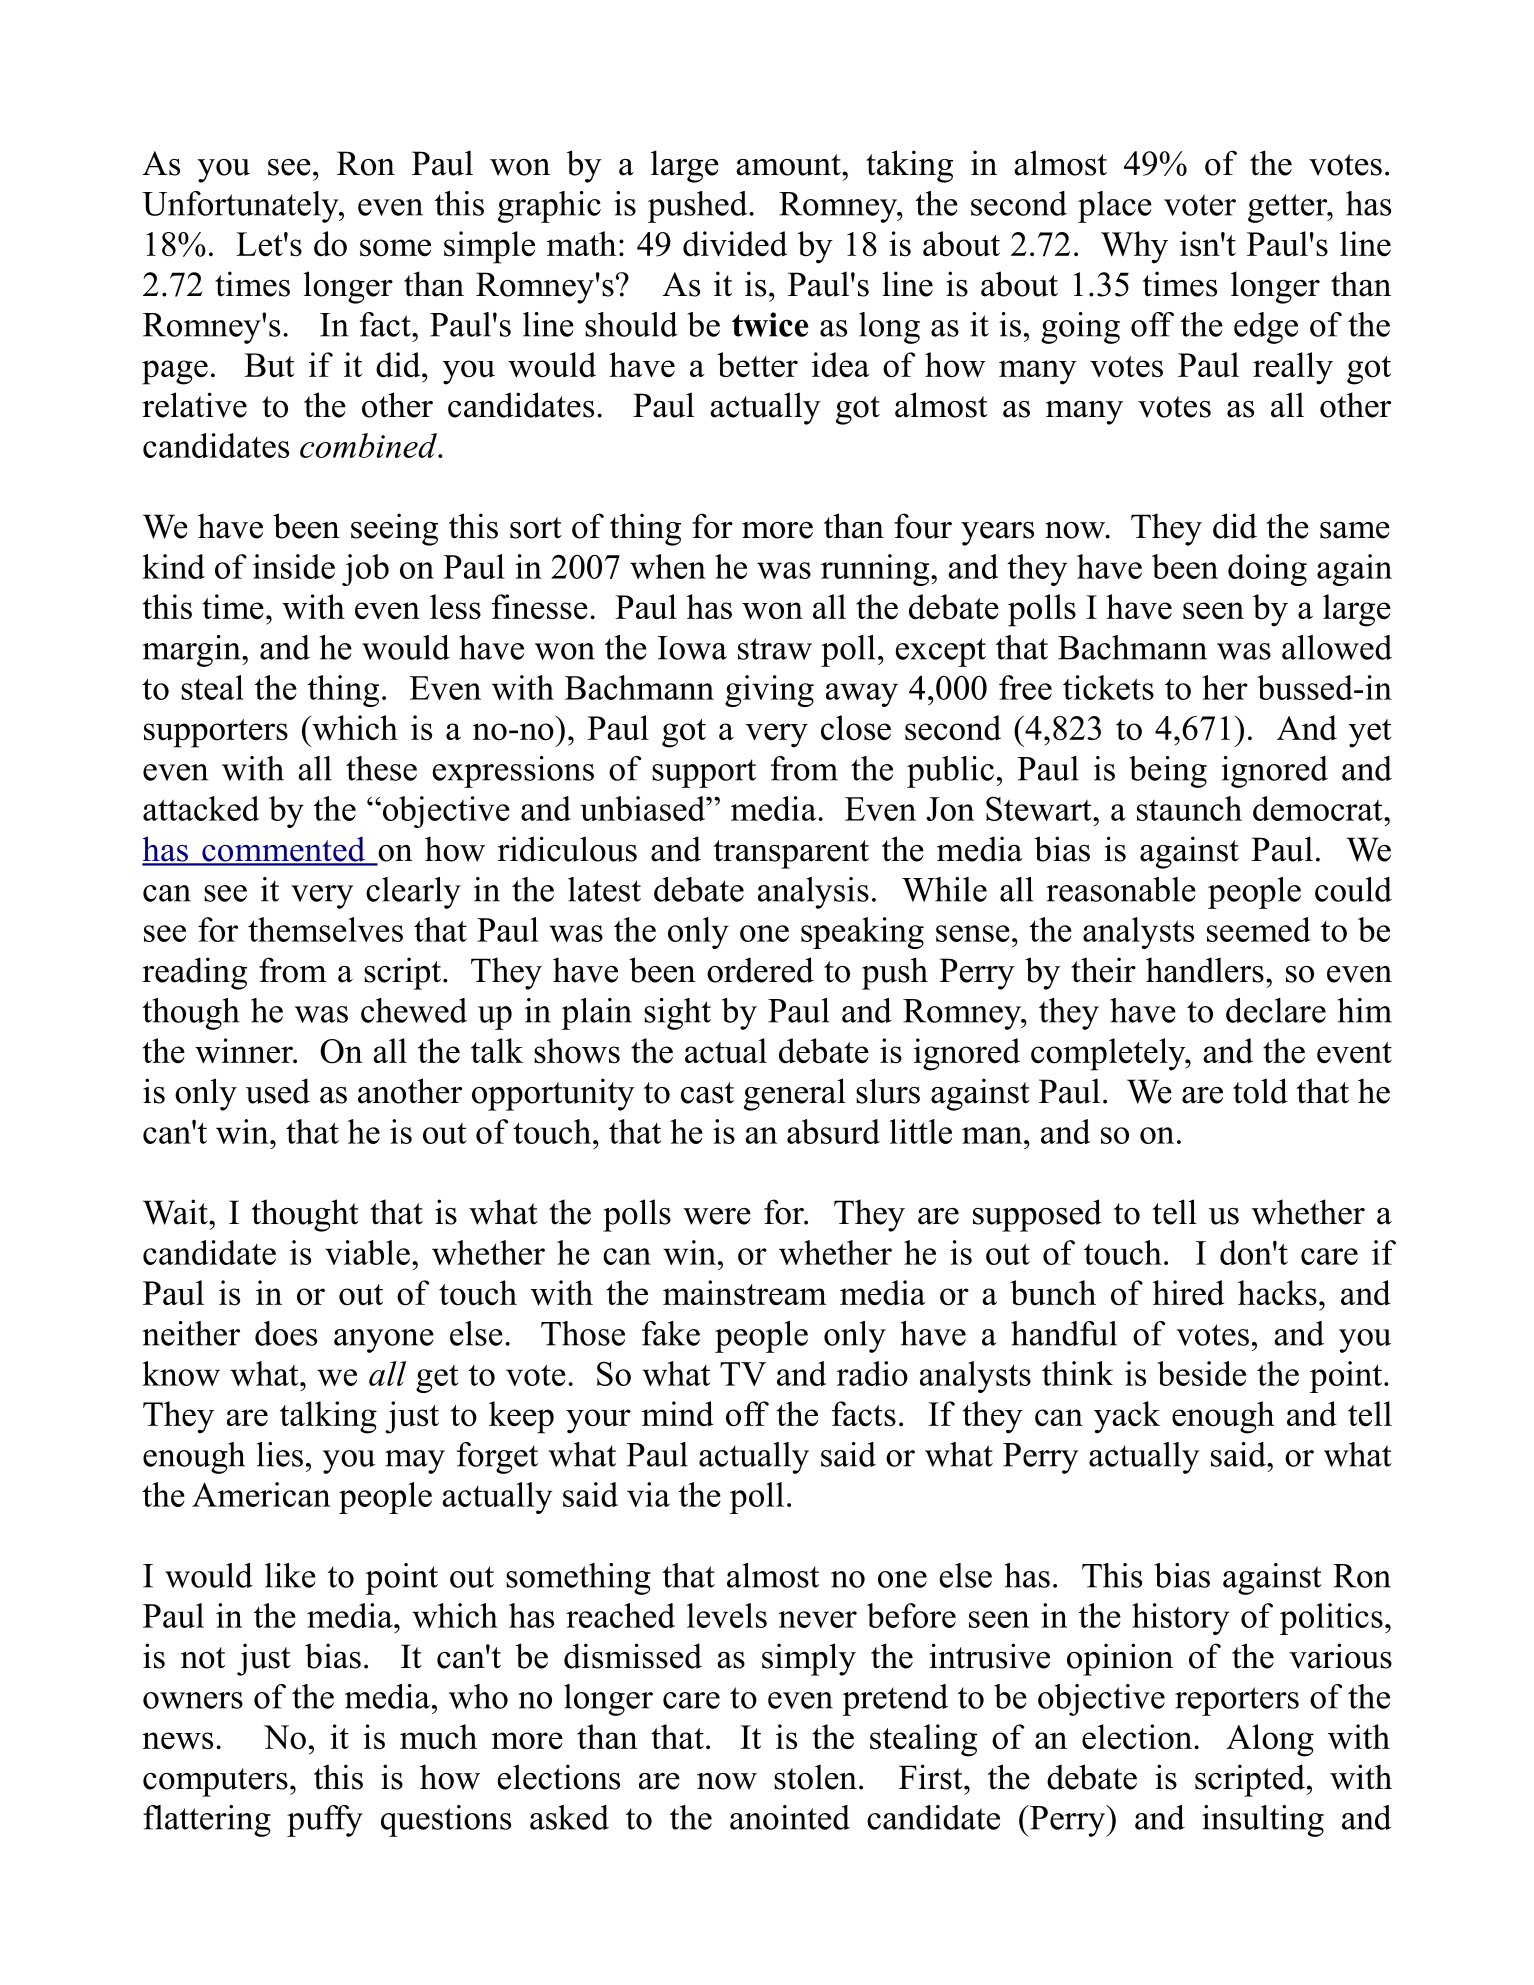 Image resolution: width=1534 pixels, height=1985 pixels. I want to click on simple, so click(489, 247).
